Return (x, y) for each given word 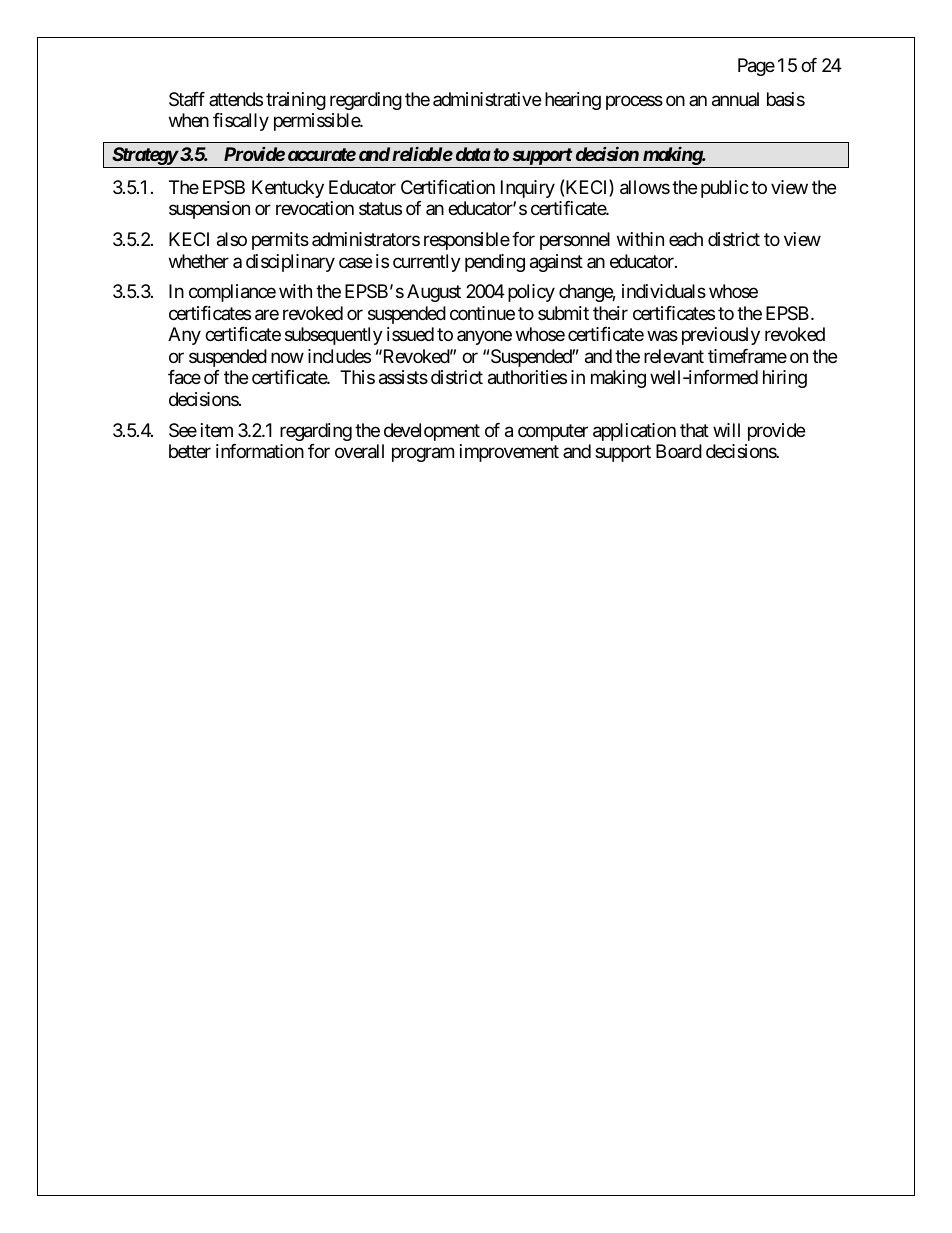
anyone (484, 338)
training (296, 101)
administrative (487, 99)
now (287, 357)
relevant (674, 356)
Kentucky (288, 189)
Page (756, 67)
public (725, 189)
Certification (448, 187)
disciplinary (290, 263)
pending (495, 263)
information (260, 451)
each (686, 239)
